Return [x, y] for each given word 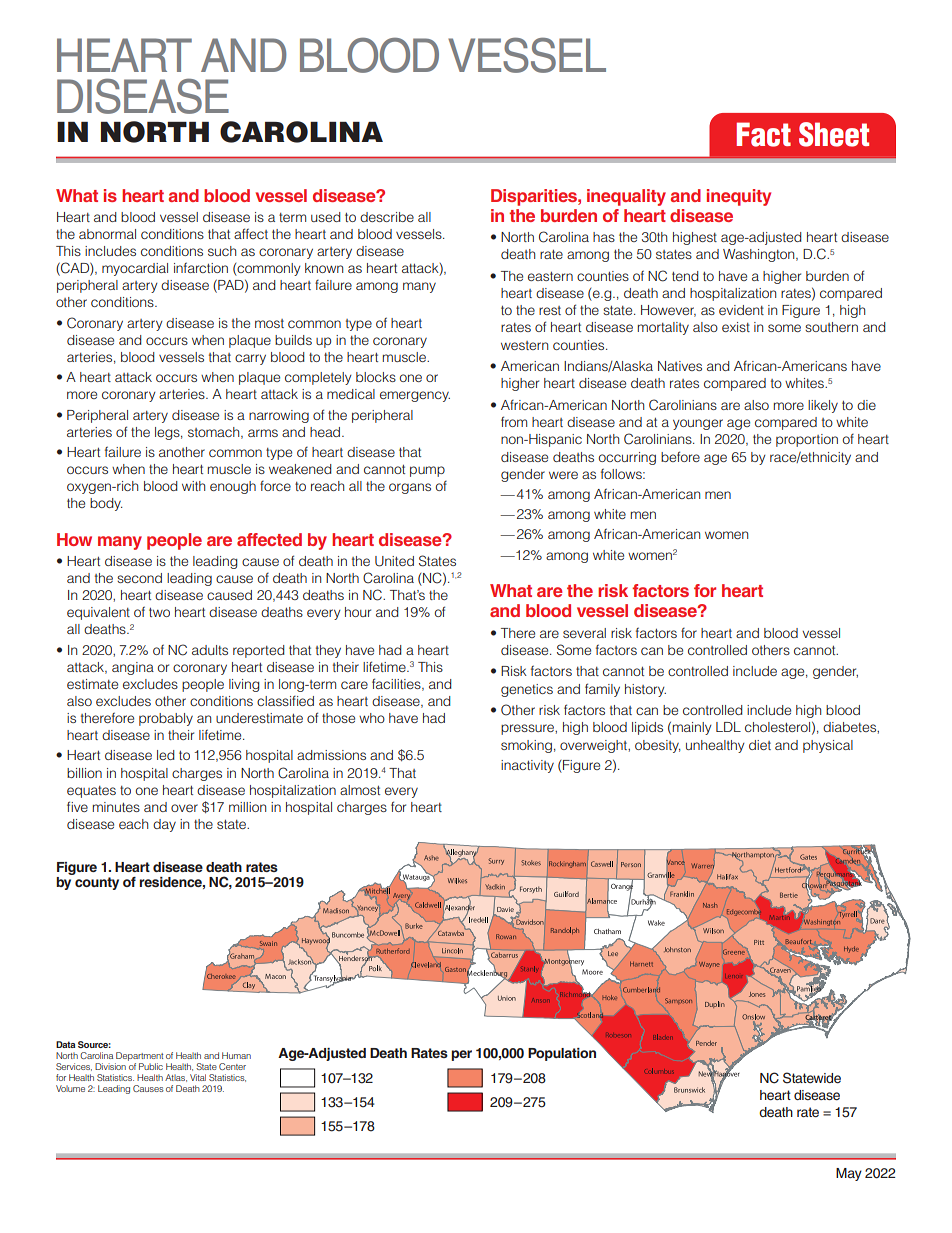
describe [387, 217]
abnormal [107, 234]
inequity [739, 197]
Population [562, 1054]
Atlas [176, 1078]
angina [133, 668]
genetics [527, 690]
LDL [728, 727]
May [849, 1174]
